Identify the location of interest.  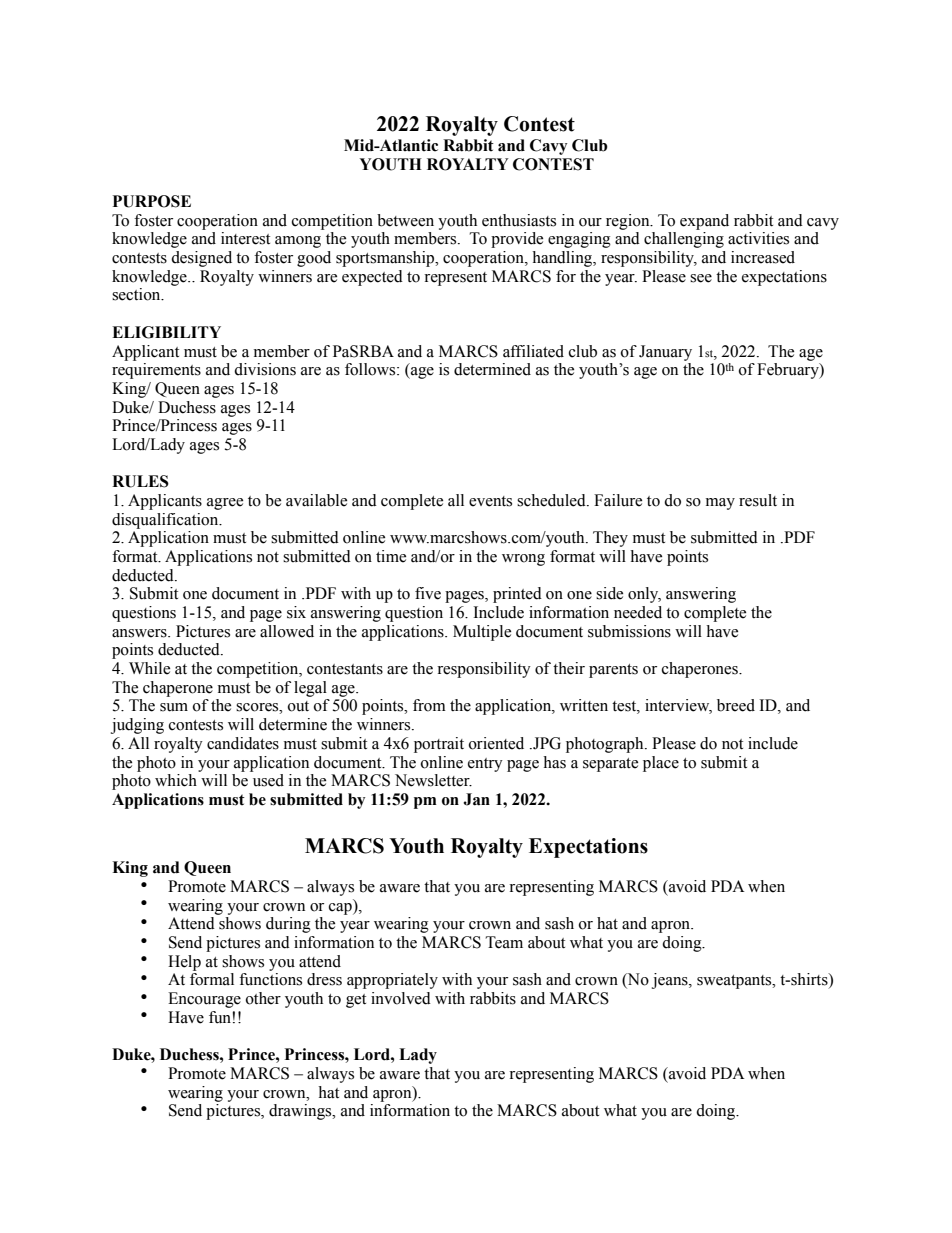
(245, 238).
